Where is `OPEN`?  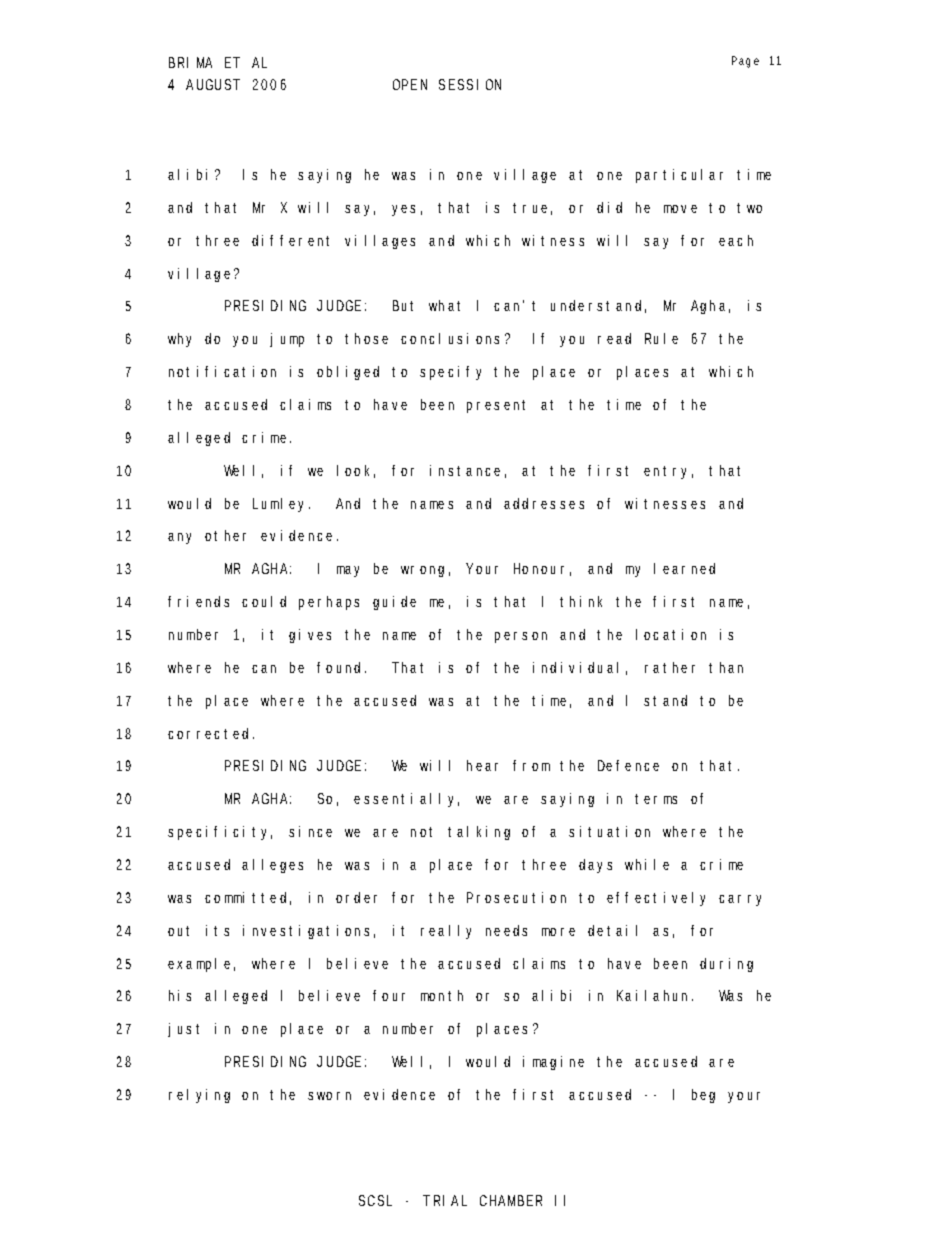 OPEN is located at coordinates (410, 84).
